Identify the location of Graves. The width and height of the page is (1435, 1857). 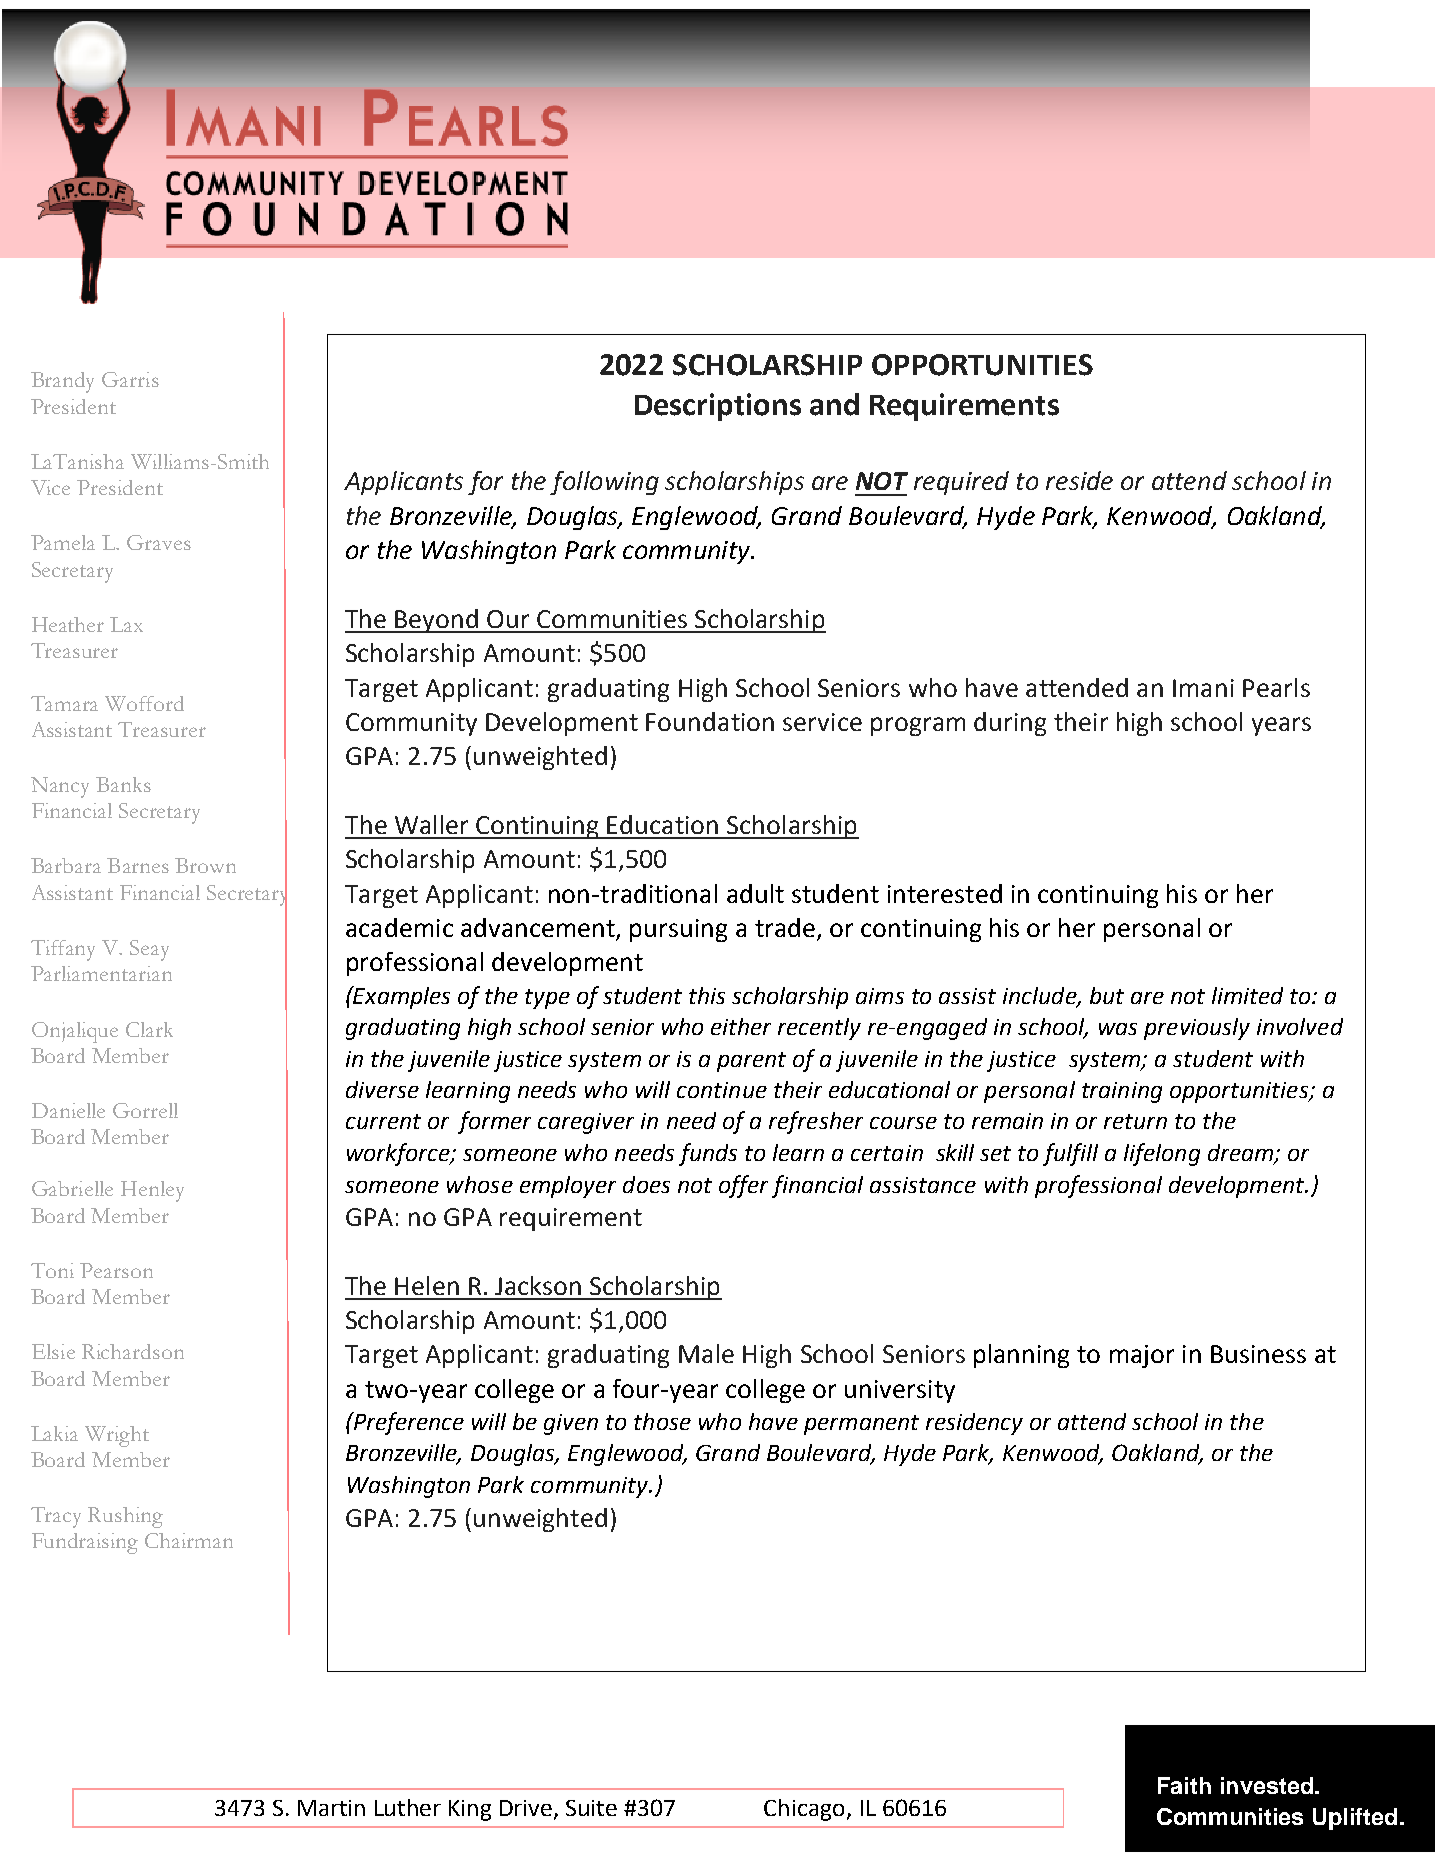
(159, 542).
